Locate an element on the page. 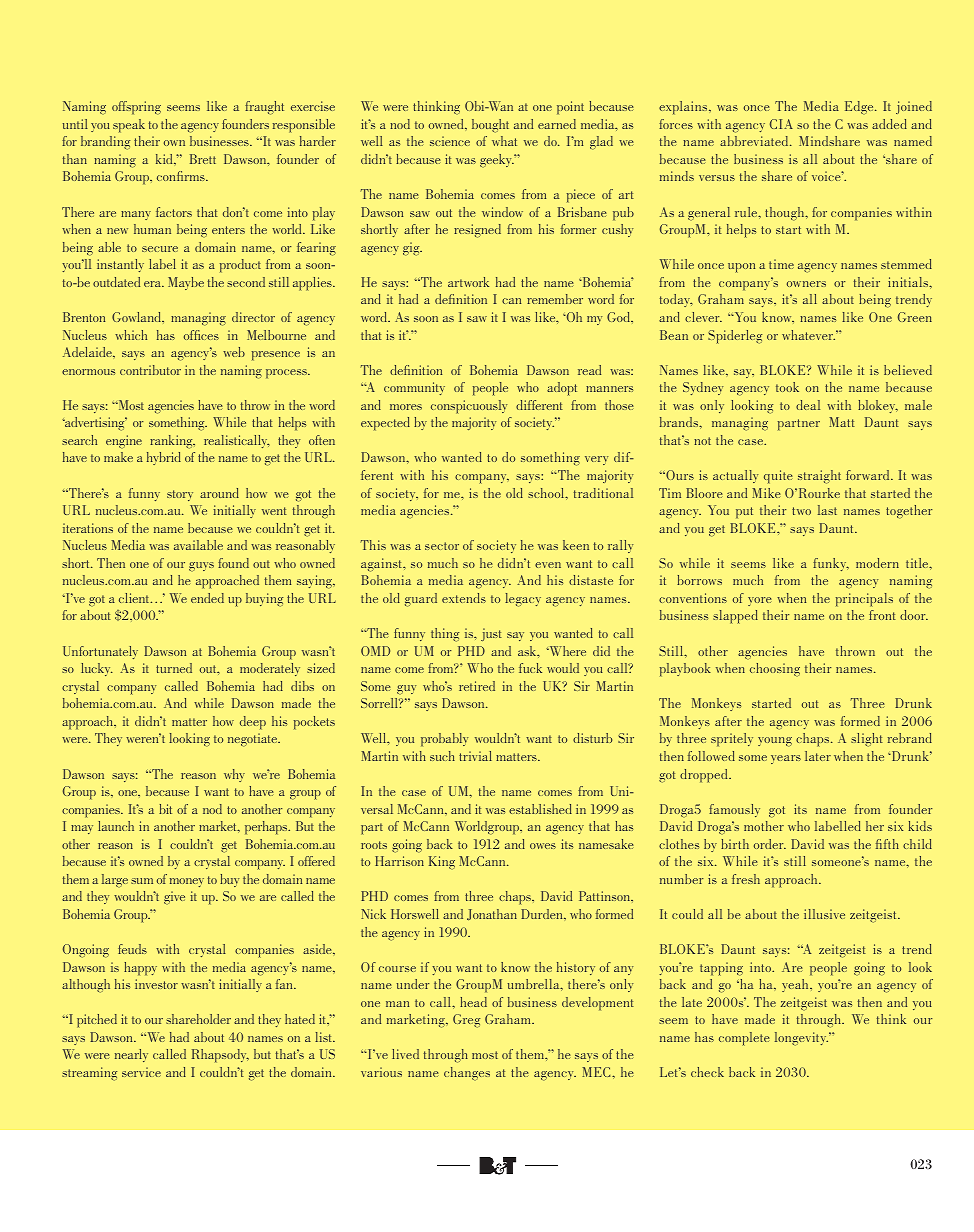 The height and width of the page is (1232, 974). sector is located at coordinates (442, 546).
